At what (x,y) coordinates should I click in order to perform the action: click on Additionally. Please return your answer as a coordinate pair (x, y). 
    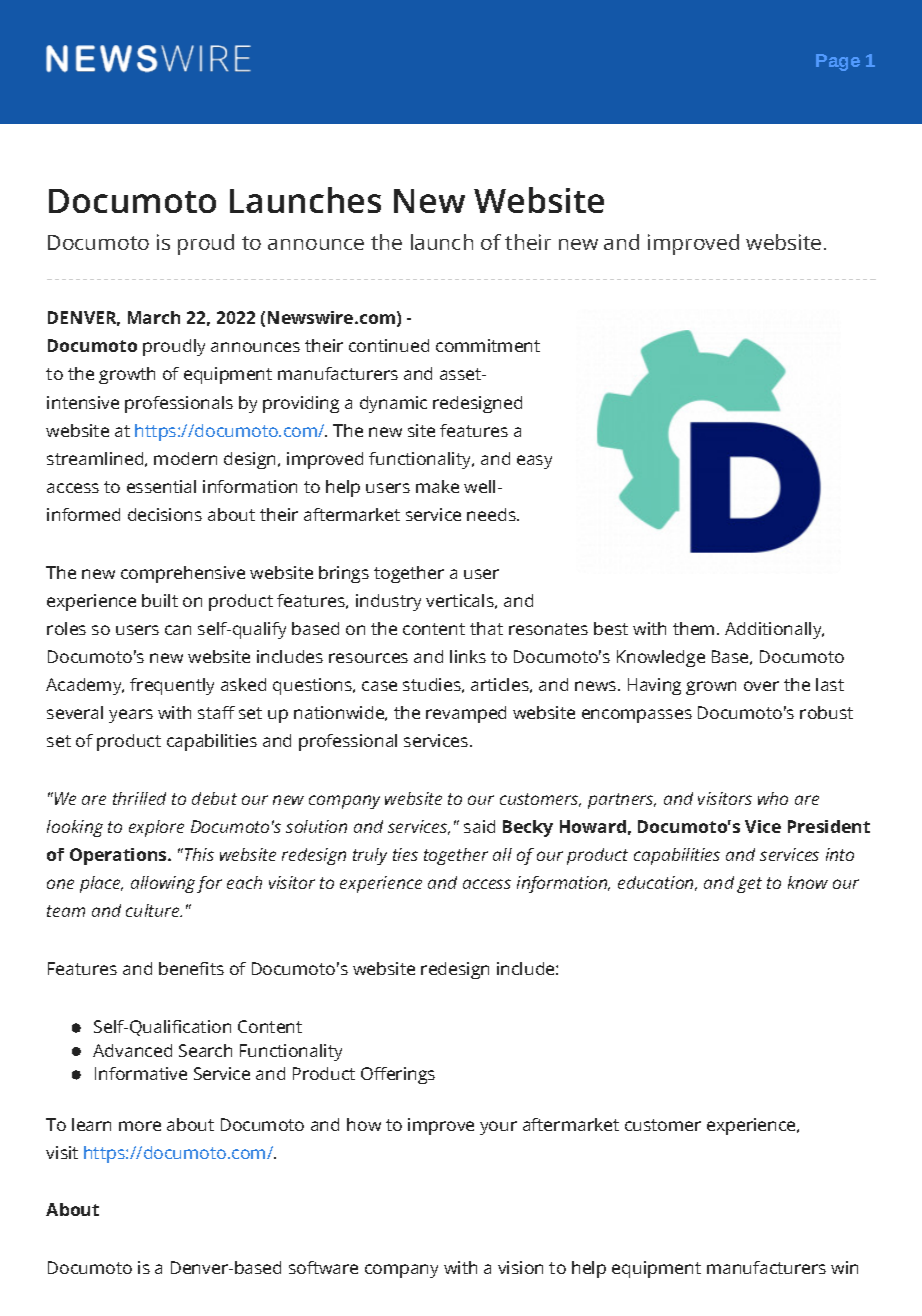
    Looking at the image, I should click on (774, 630).
